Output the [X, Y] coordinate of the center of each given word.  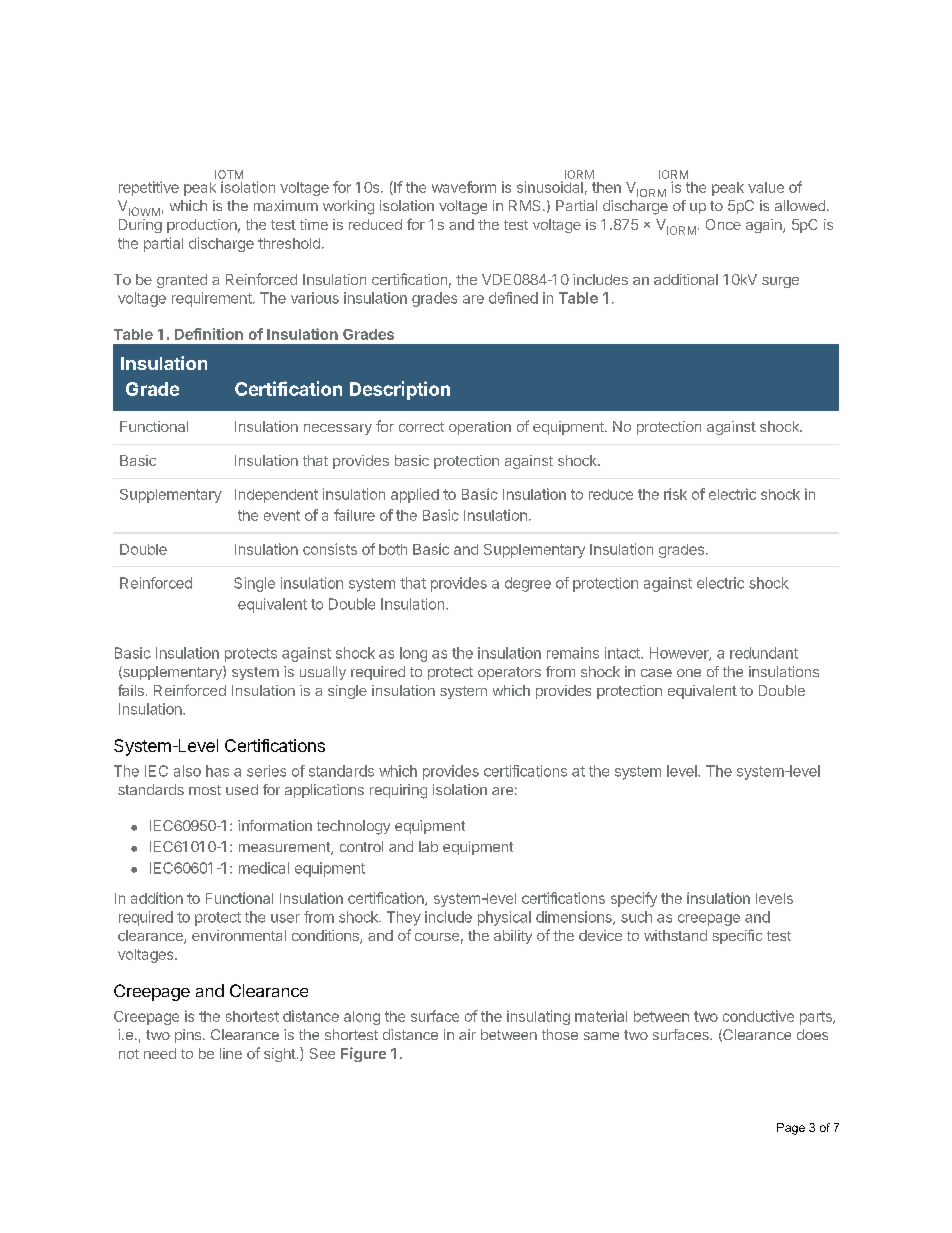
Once [723, 224]
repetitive [149, 188]
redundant [764, 653]
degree [528, 584]
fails [131, 690]
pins [189, 1036]
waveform [464, 187]
